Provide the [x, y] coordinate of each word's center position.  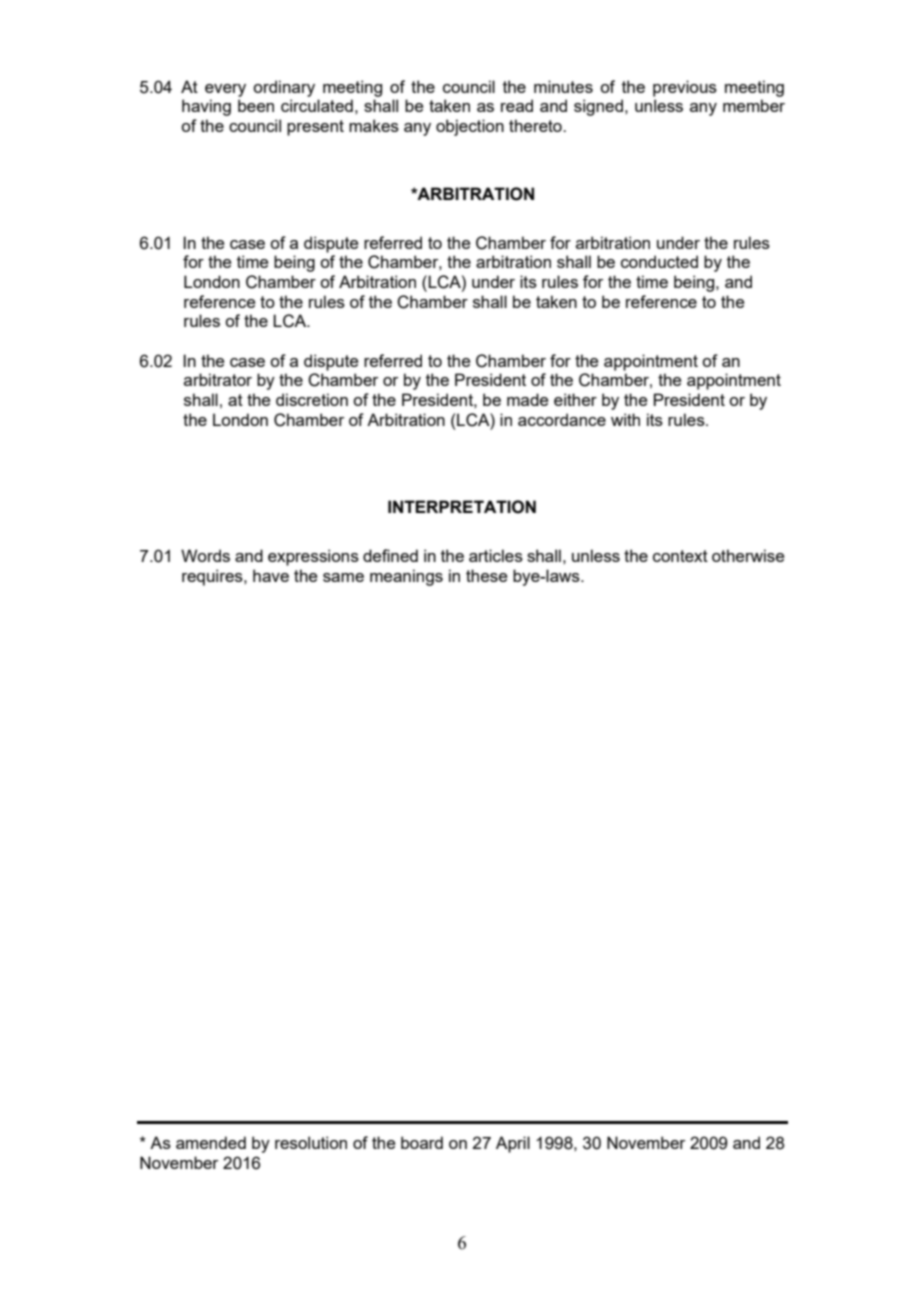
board [422, 1142]
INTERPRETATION [462, 507]
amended [211, 1142]
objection [470, 127]
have [271, 575]
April [513, 1144]
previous [685, 88]
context [680, 556]
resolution [311, 1142]
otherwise [748, 555]
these [486, 575]
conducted [659, 261]
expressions [313, 557]
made [527, 399]
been [256, 105]
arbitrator [218, 379]
